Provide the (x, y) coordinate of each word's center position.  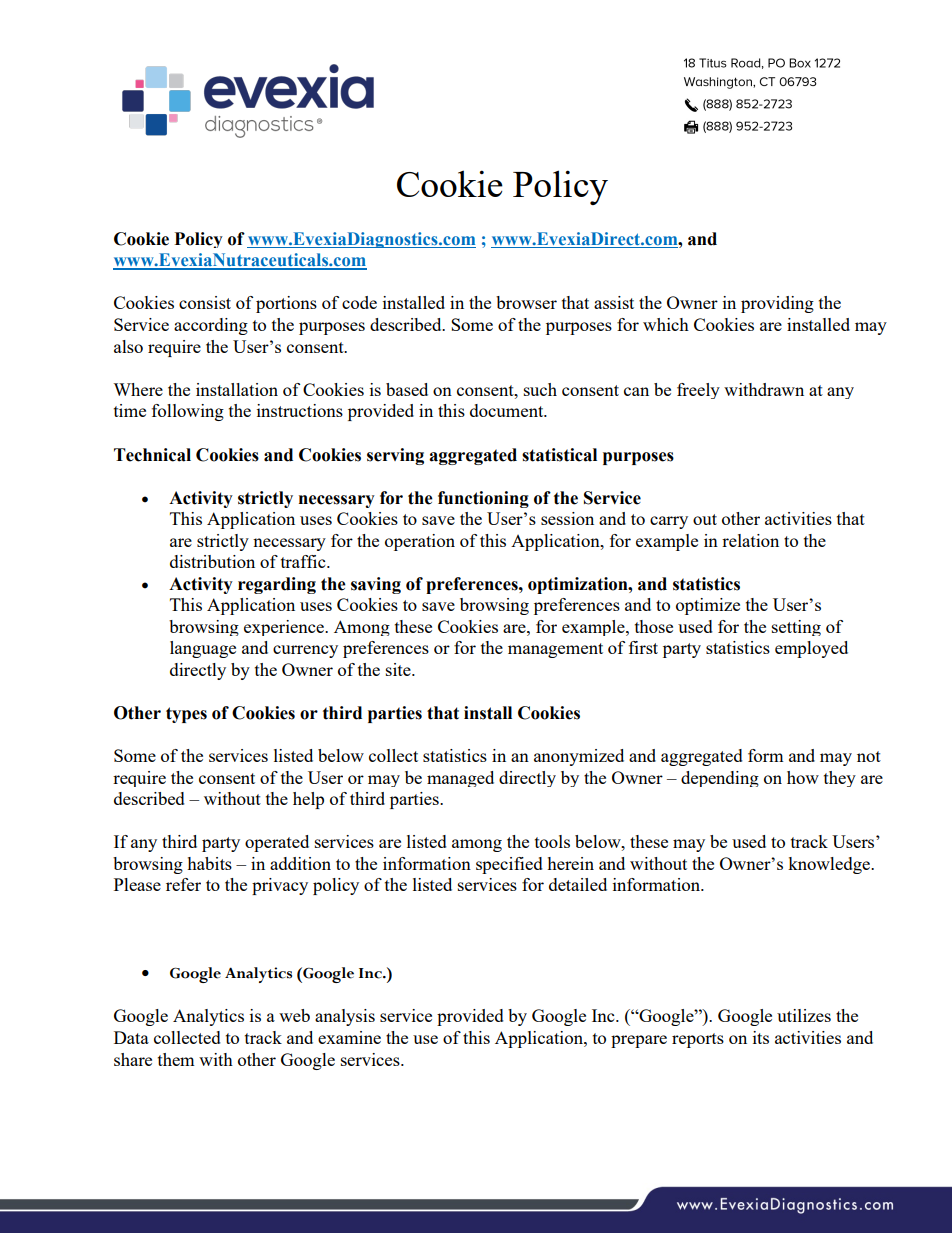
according (211, 326)
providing (777, 304)
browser (526, 302)
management (555, 650)
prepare (639, 1041)
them (176, 1059)
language (203, 649)
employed (811, 649)
